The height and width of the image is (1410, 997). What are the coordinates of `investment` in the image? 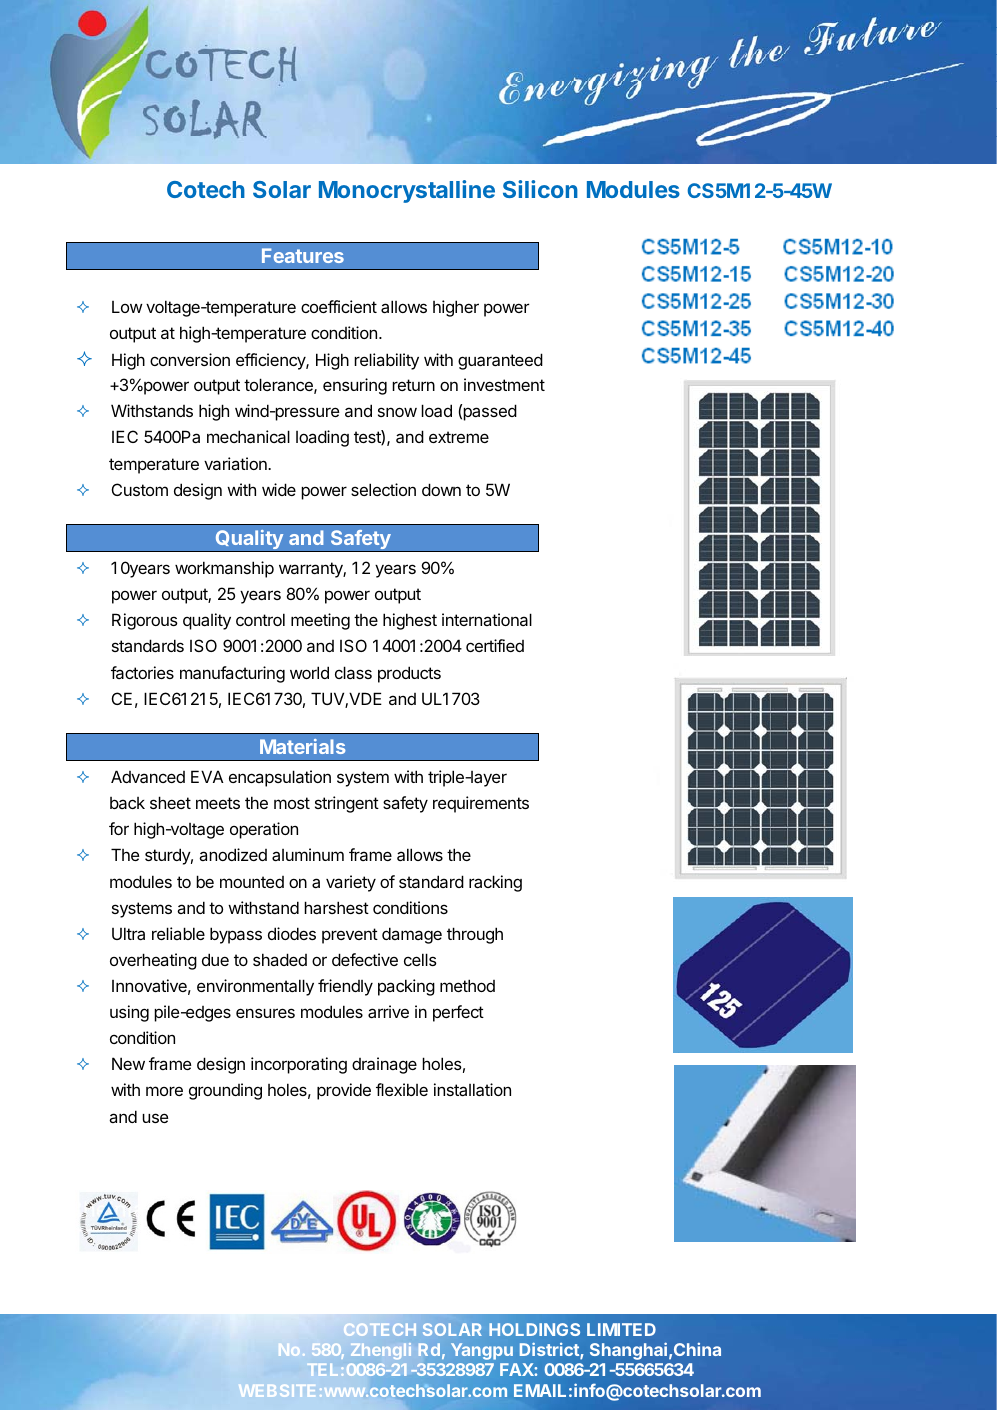 It's located at (504, 384).
